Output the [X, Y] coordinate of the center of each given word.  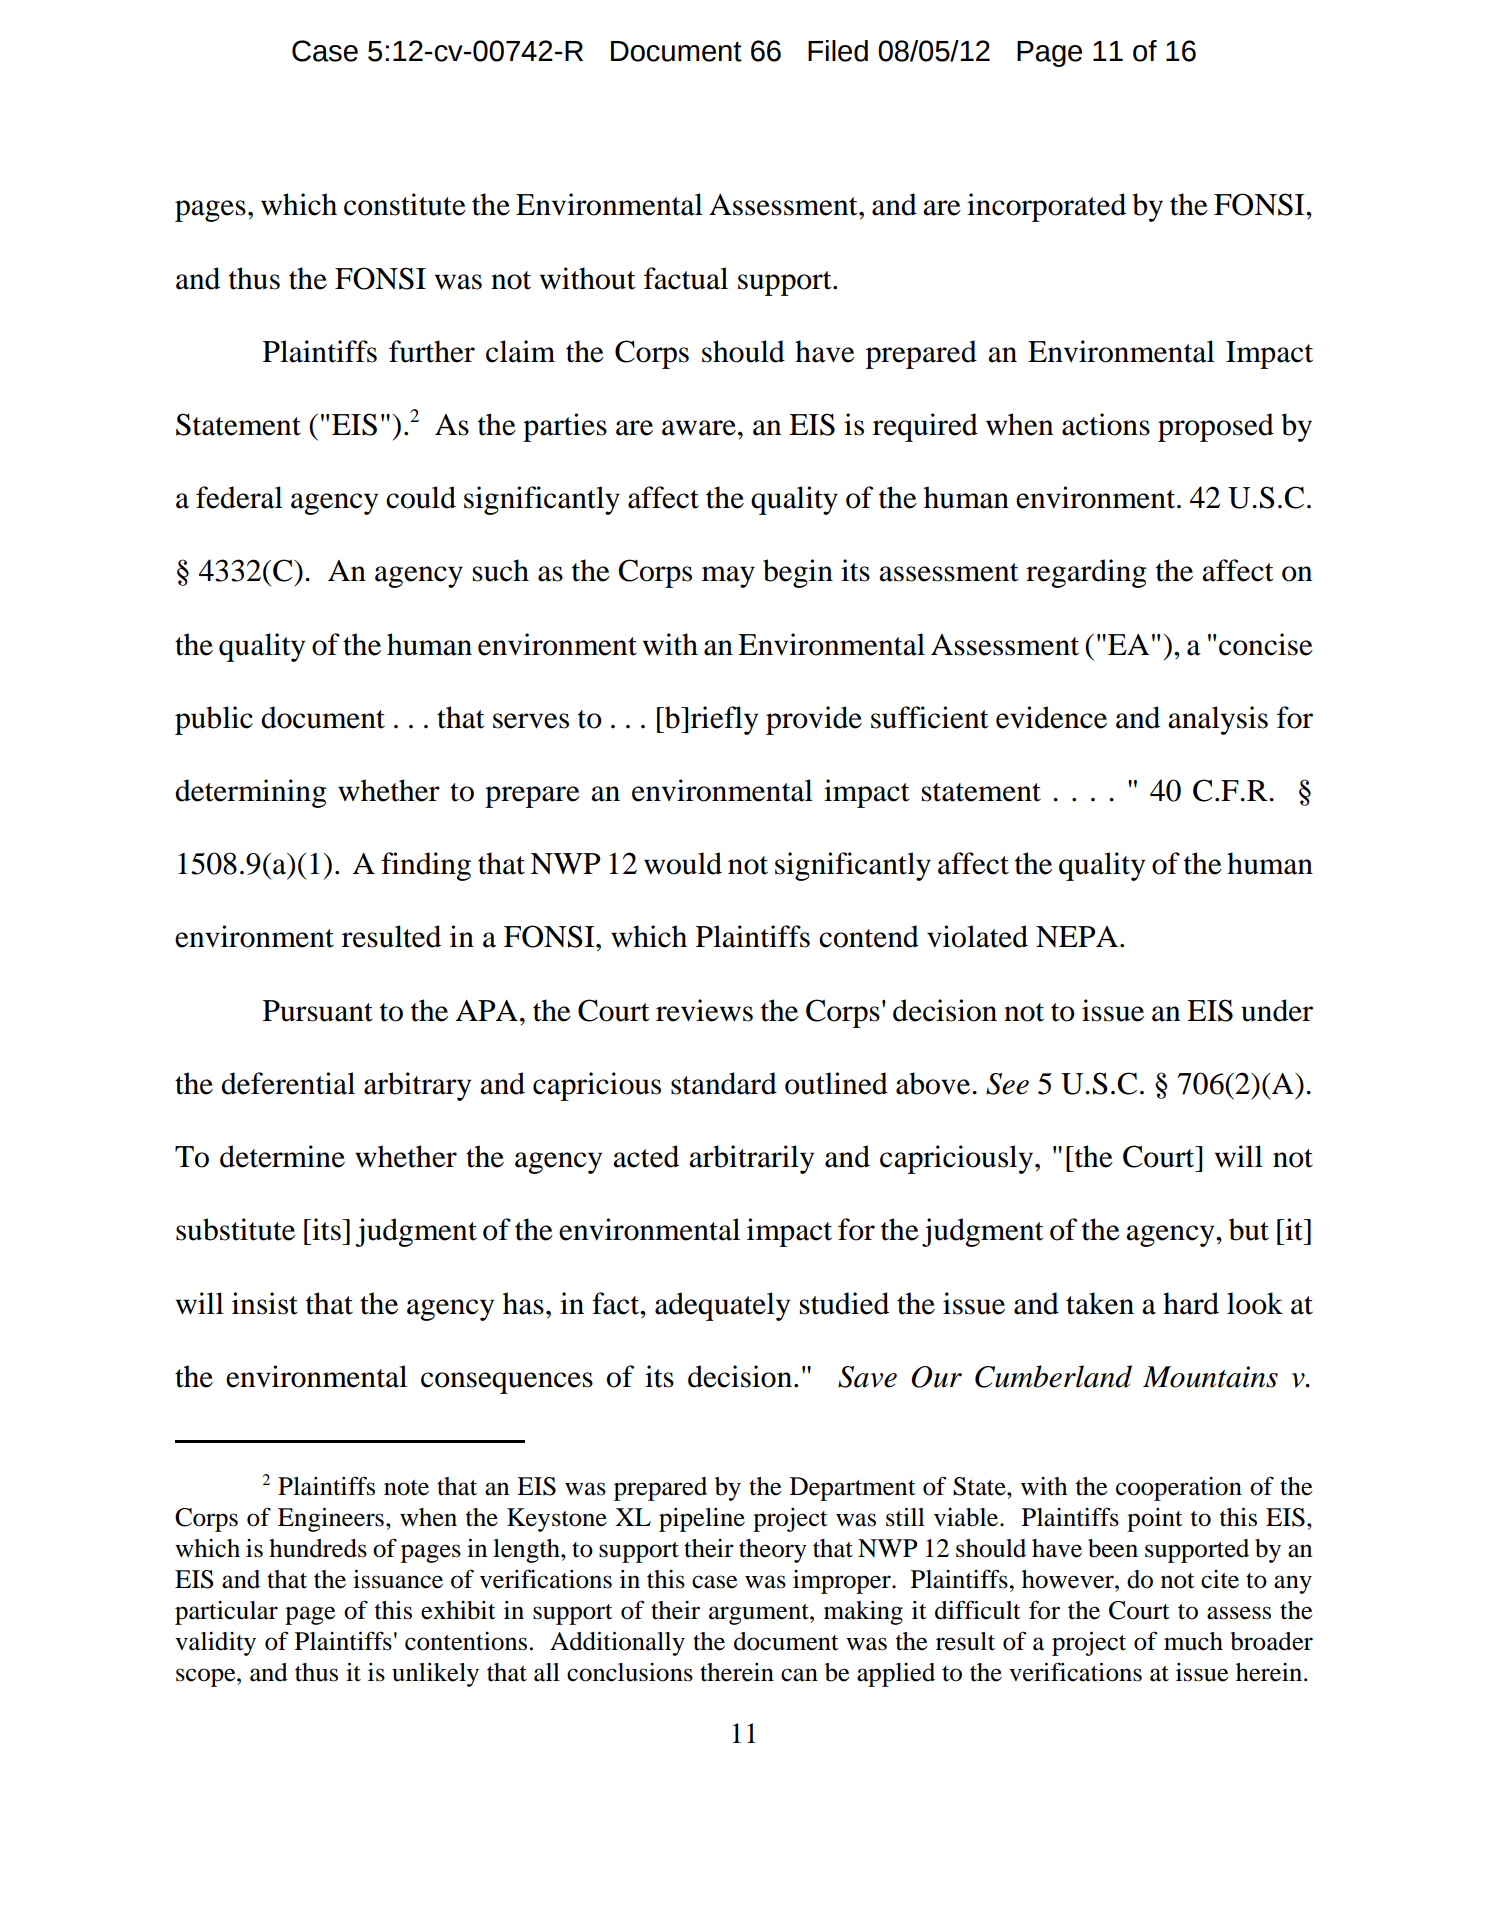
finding [426, 866]
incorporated [1046, 207]
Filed [838, 51]
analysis [1218, 720]
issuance [398, 1579]
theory [773, 1551]
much [1193, 1641]
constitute [405, 204]
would [683, 863]
